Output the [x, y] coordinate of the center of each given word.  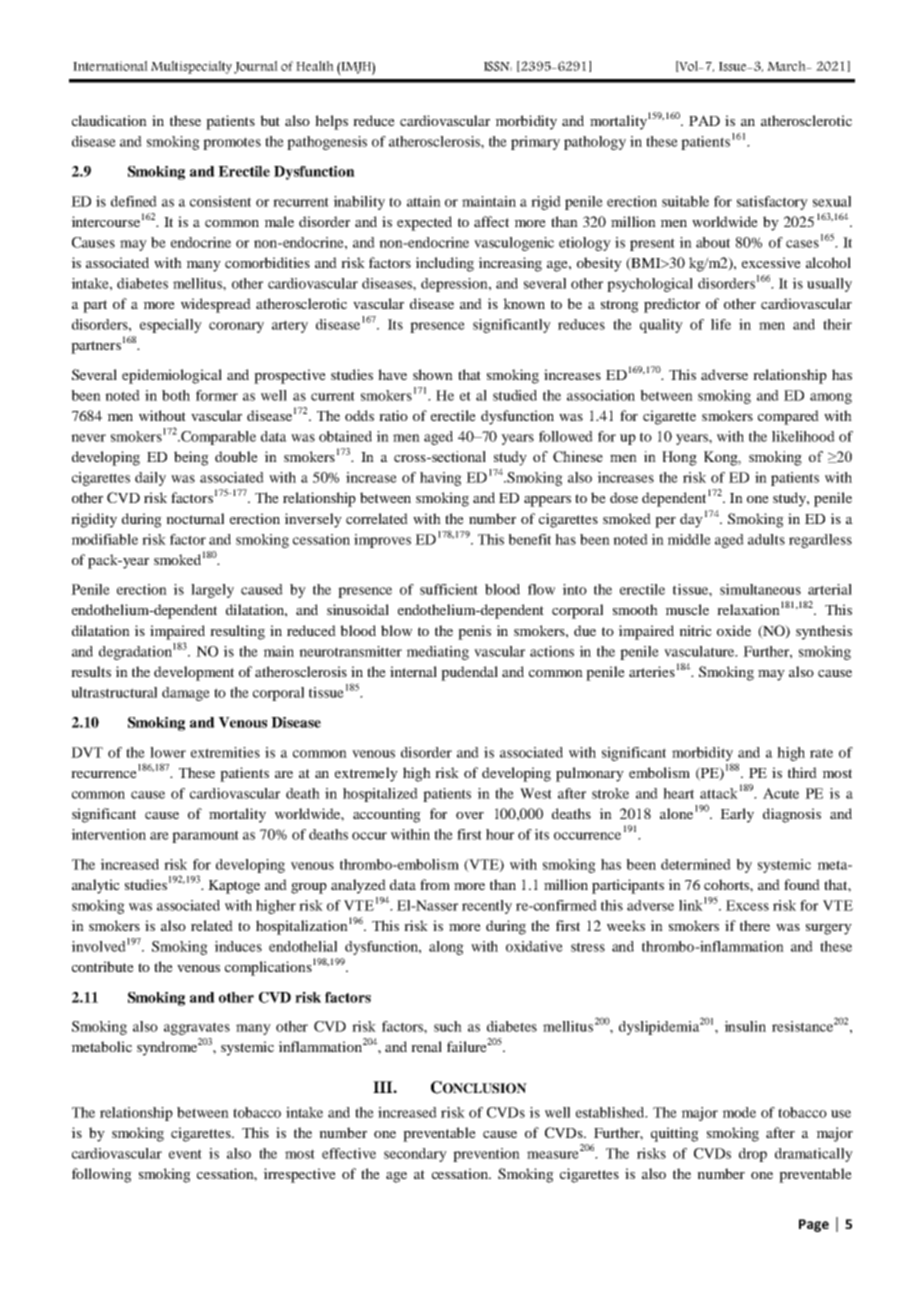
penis [474, 632]
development [194, 673]
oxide [734, 630]
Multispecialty [191, 67]
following [102, 1175]
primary [535, 143]
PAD [704, 120]
